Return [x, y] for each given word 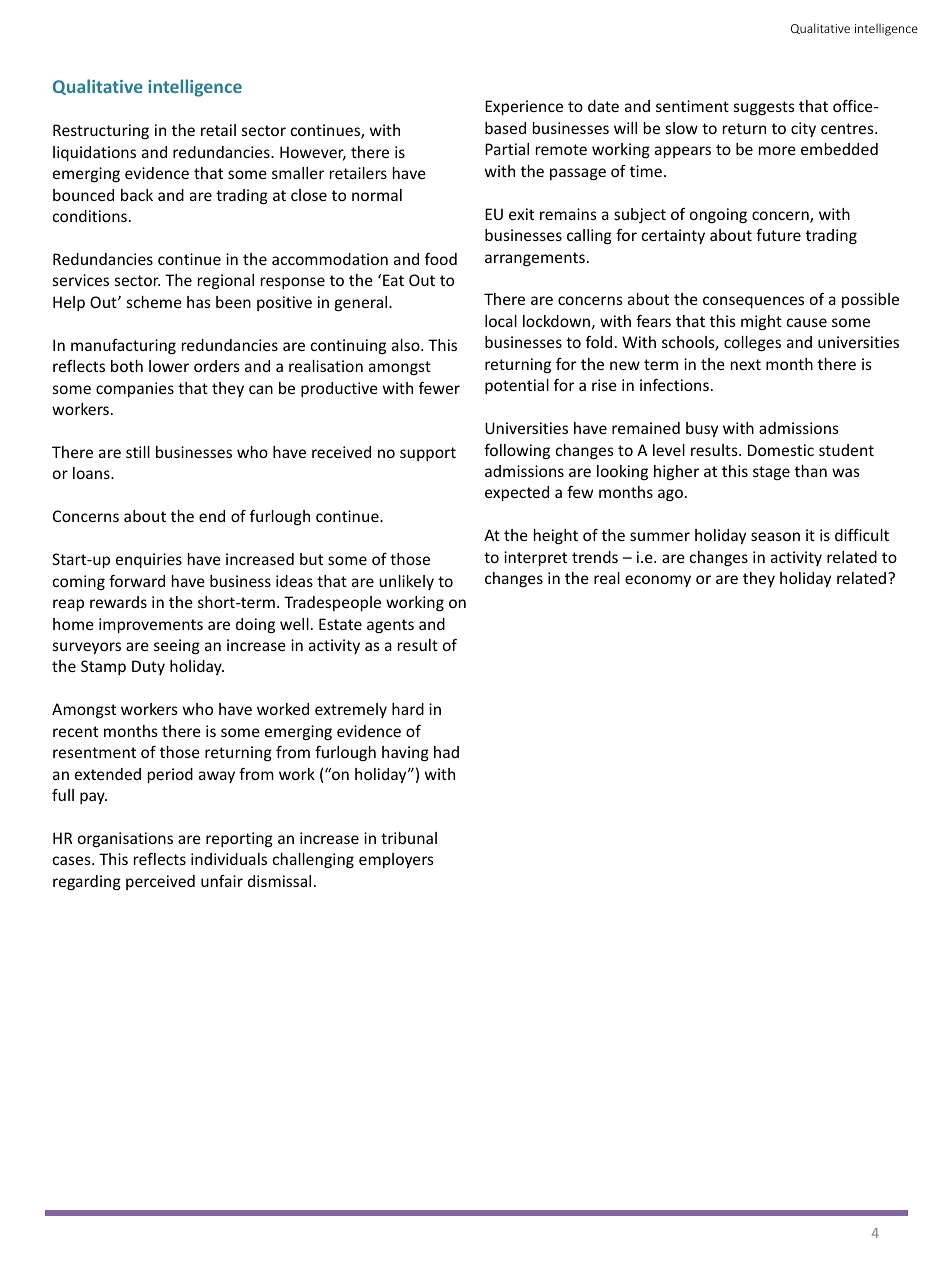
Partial [507, 149]
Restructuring [101, 131]
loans [92, 473]
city [803, 129]
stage [771, 473]
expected [517, 493]
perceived [160, 882]
